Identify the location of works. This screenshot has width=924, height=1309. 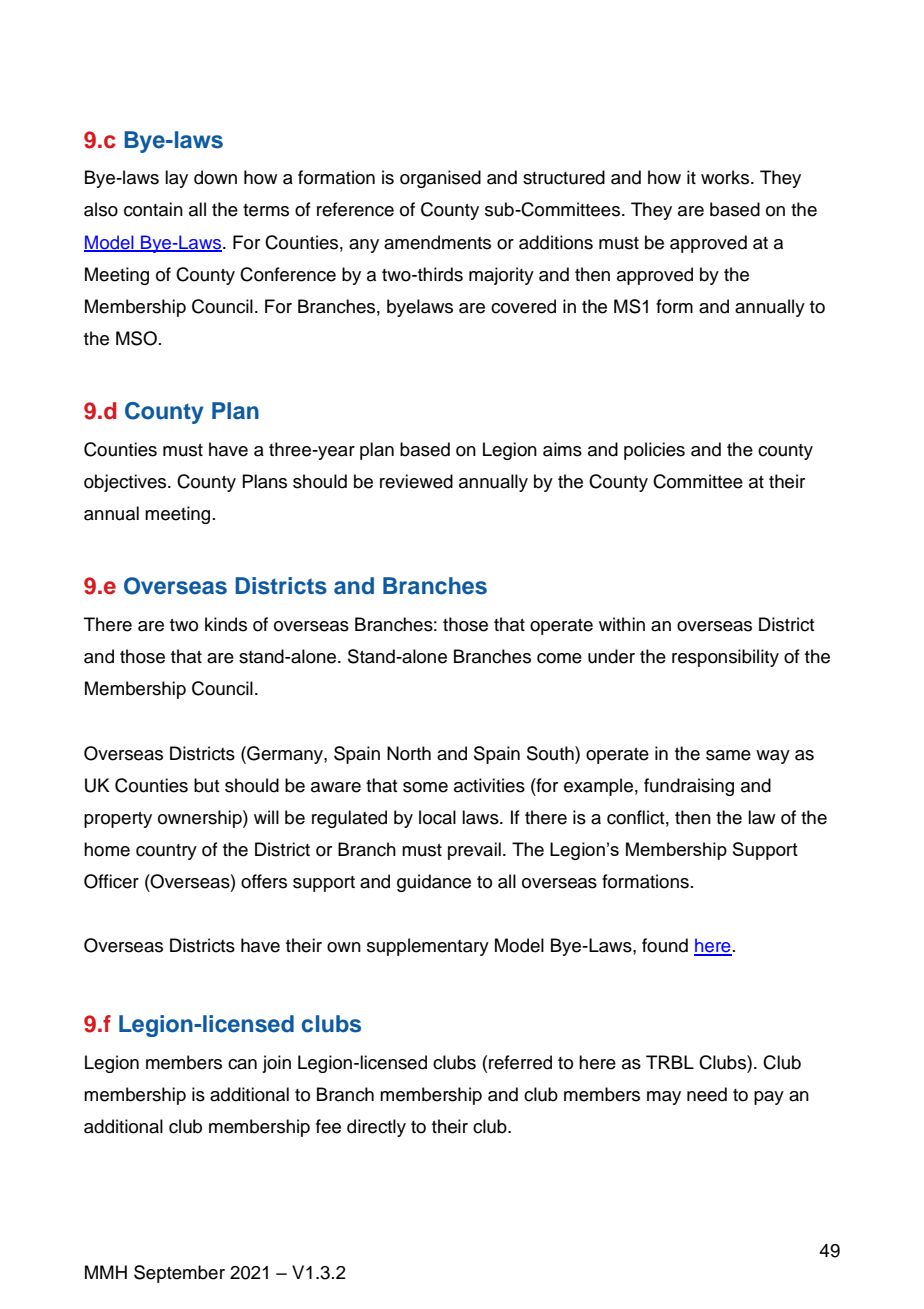
(726, 177).
